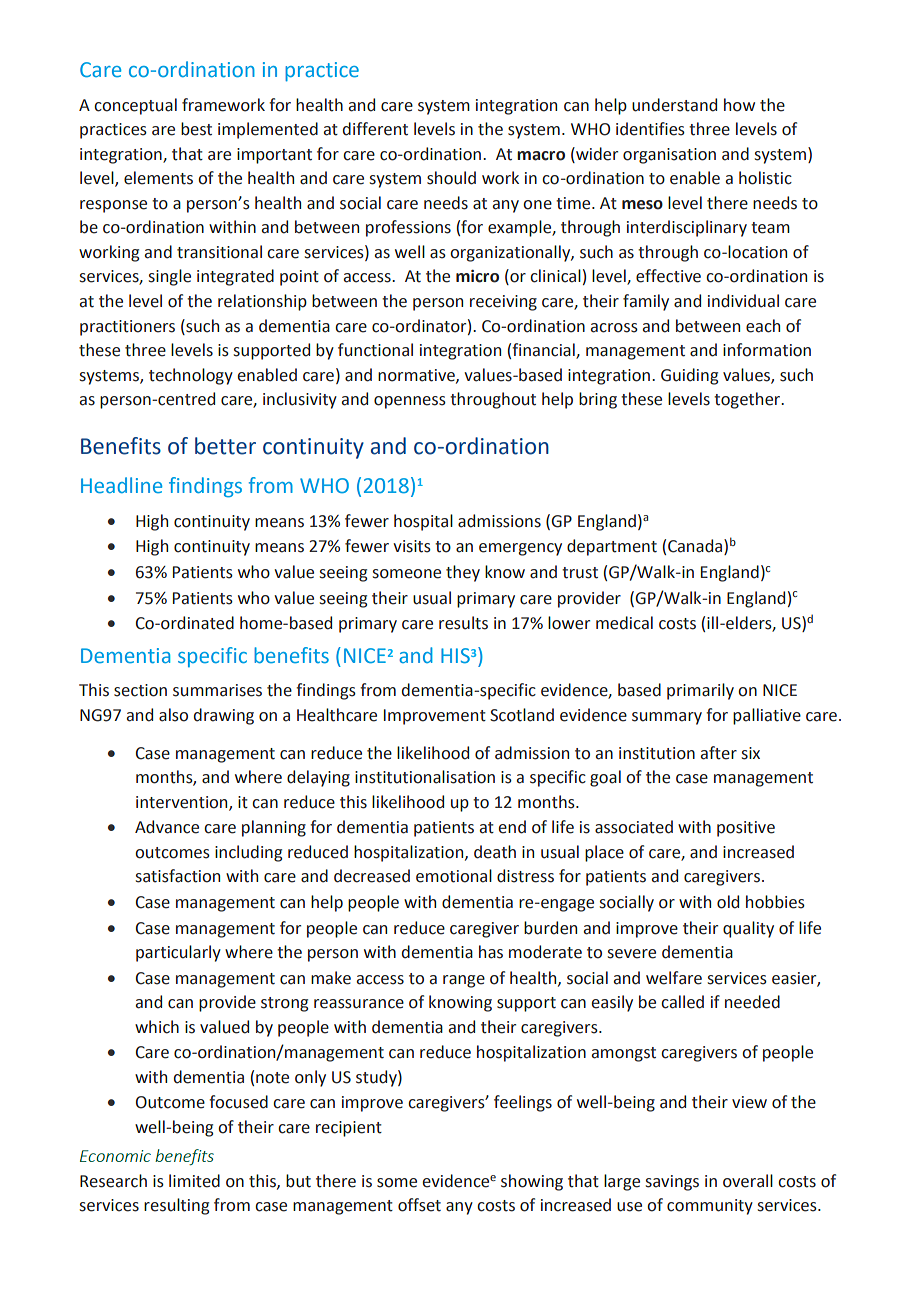 Image resolution: width=924 pixels, height=1308 pixels. I want to click on best, so click(196, 129).
